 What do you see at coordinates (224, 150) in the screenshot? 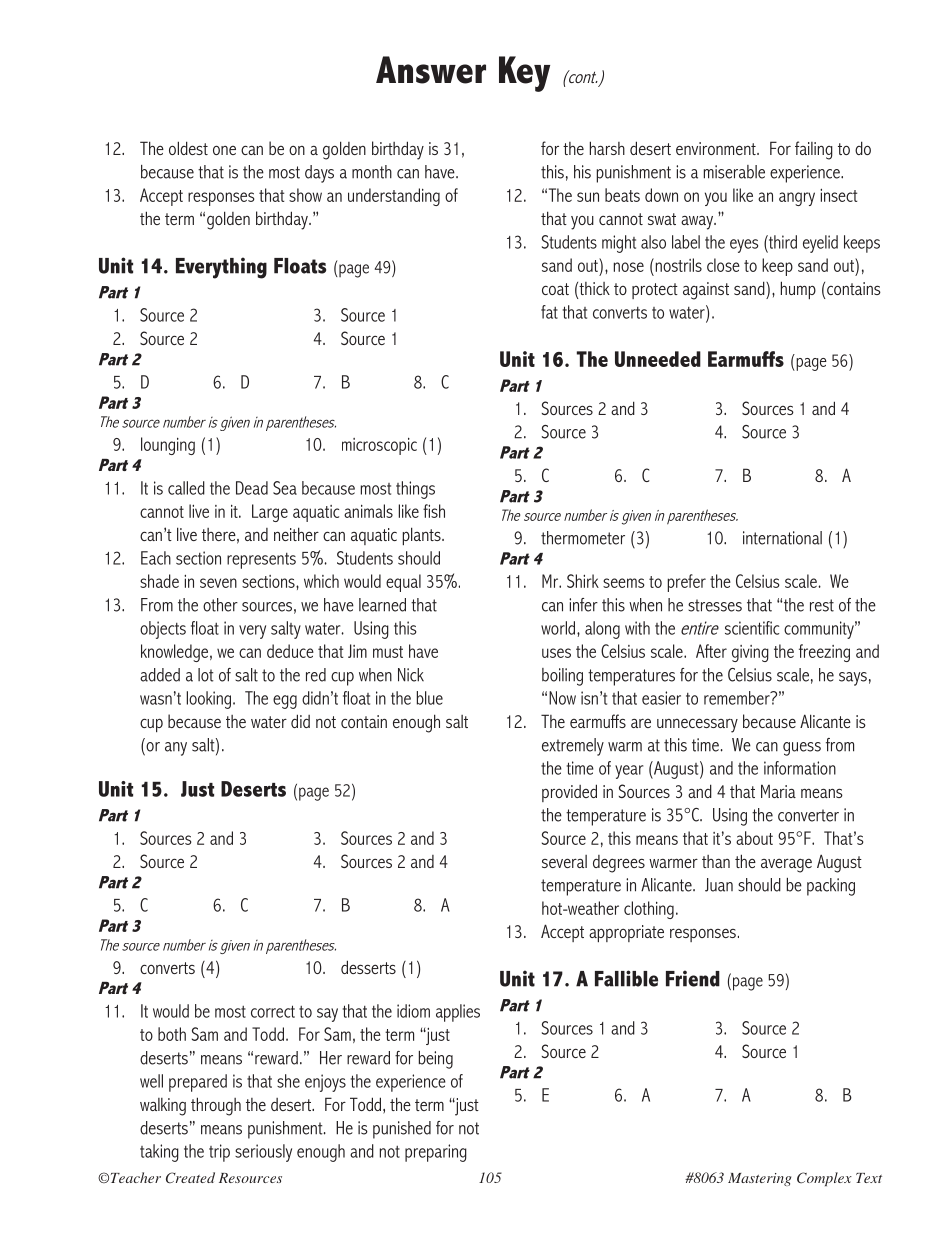
I see `one` at bounding box center [224, 150].
